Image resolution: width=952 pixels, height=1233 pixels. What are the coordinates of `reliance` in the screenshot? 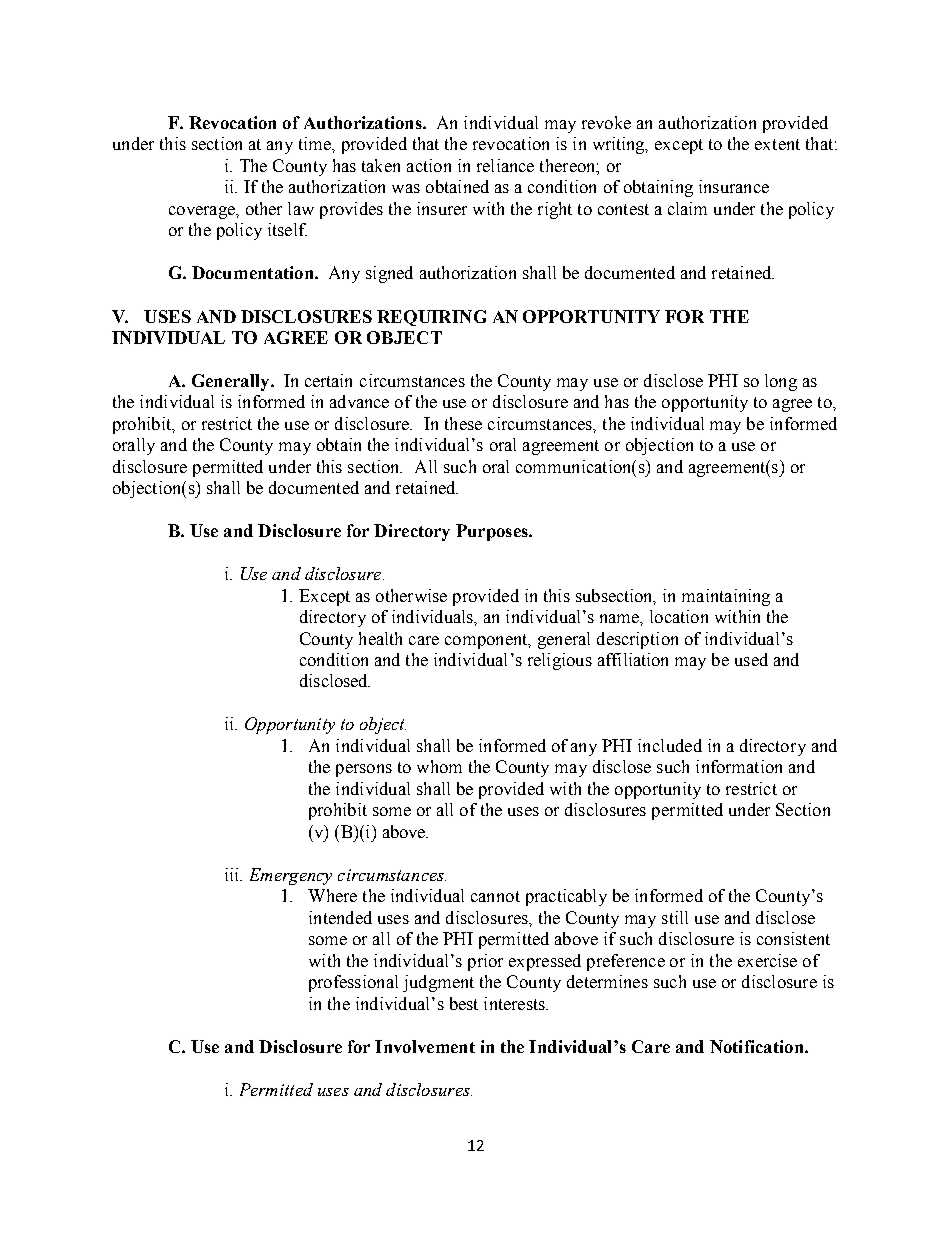 It's located at (505, 165).
